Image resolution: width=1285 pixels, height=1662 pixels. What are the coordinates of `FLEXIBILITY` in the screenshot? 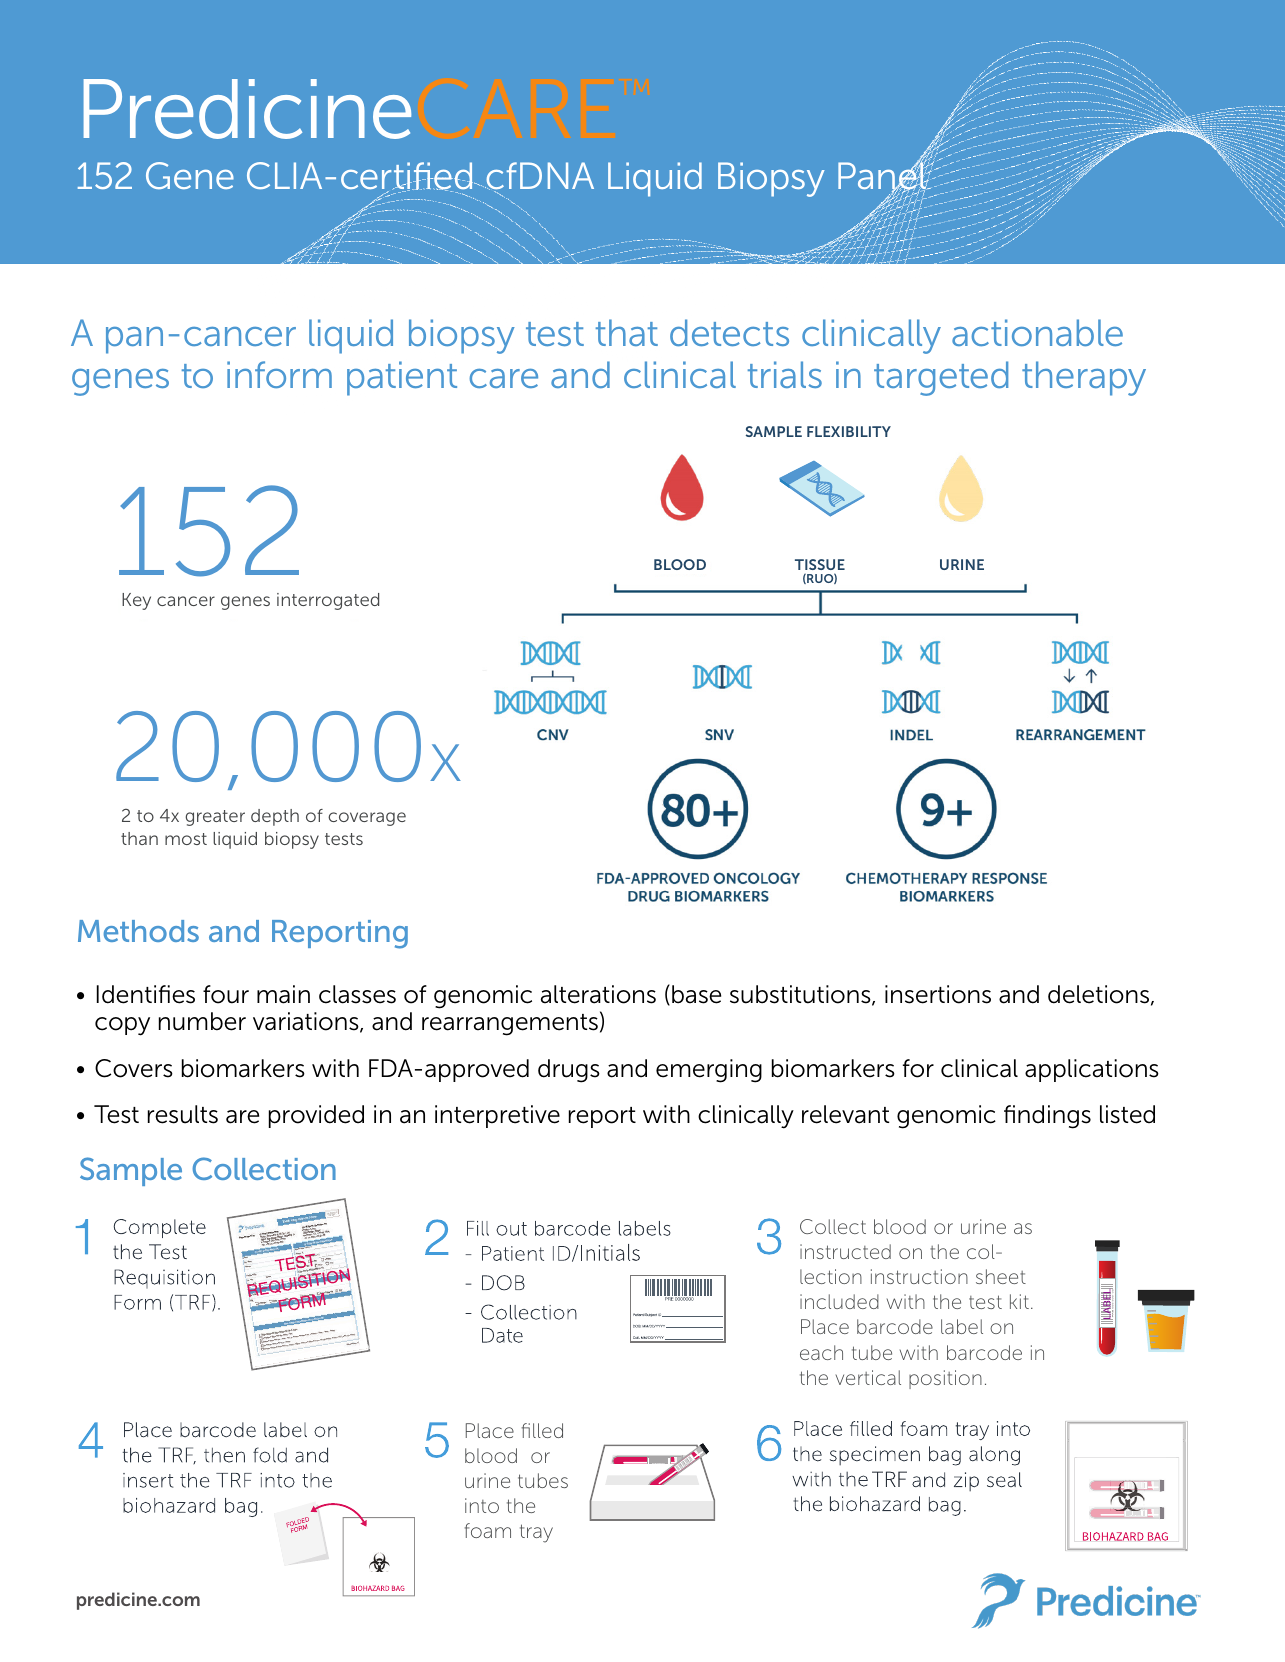 It's located at (849, 431).
